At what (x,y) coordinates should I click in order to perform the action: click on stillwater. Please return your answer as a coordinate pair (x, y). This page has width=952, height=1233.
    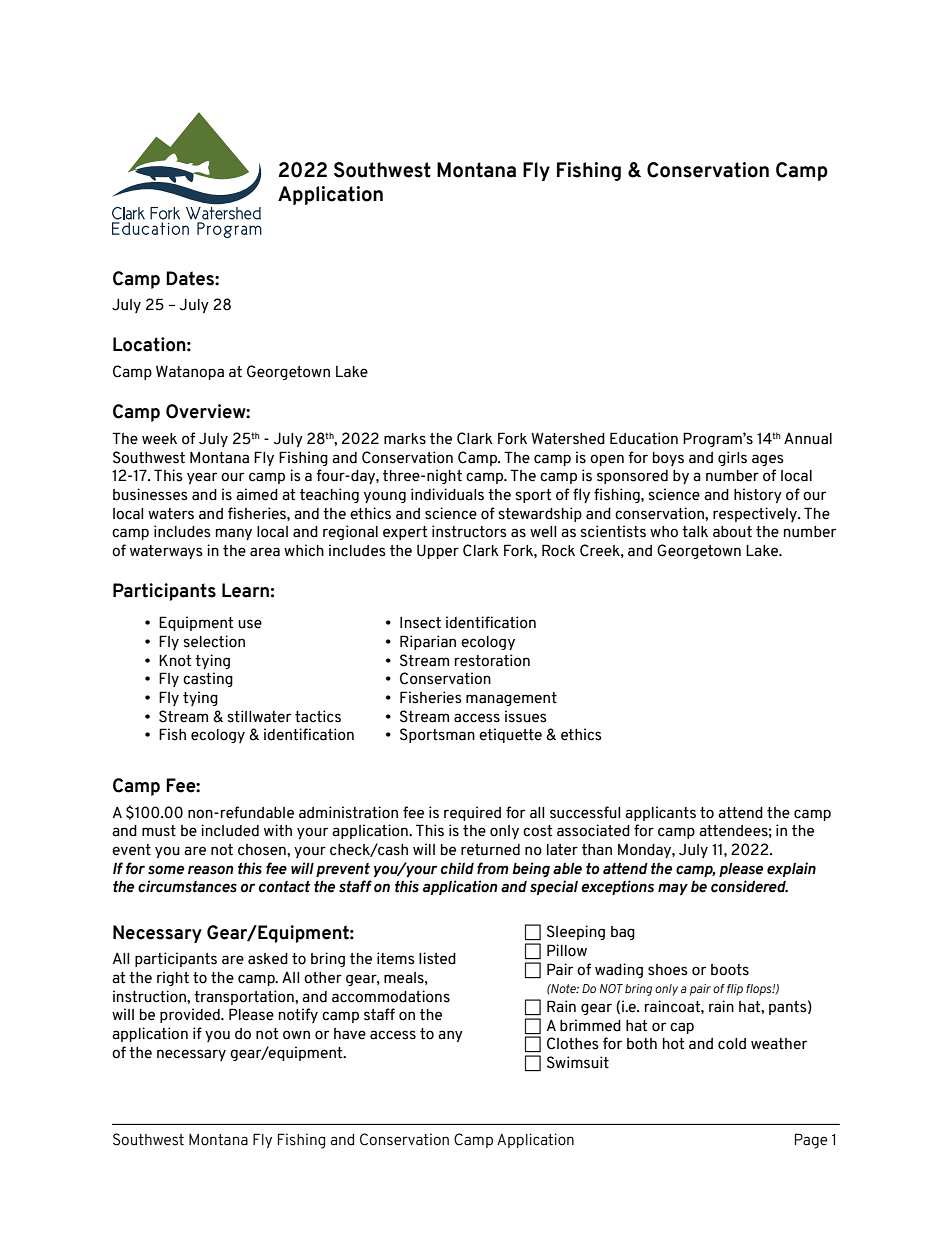
    Looking at the image, I should click on (259, 716).
